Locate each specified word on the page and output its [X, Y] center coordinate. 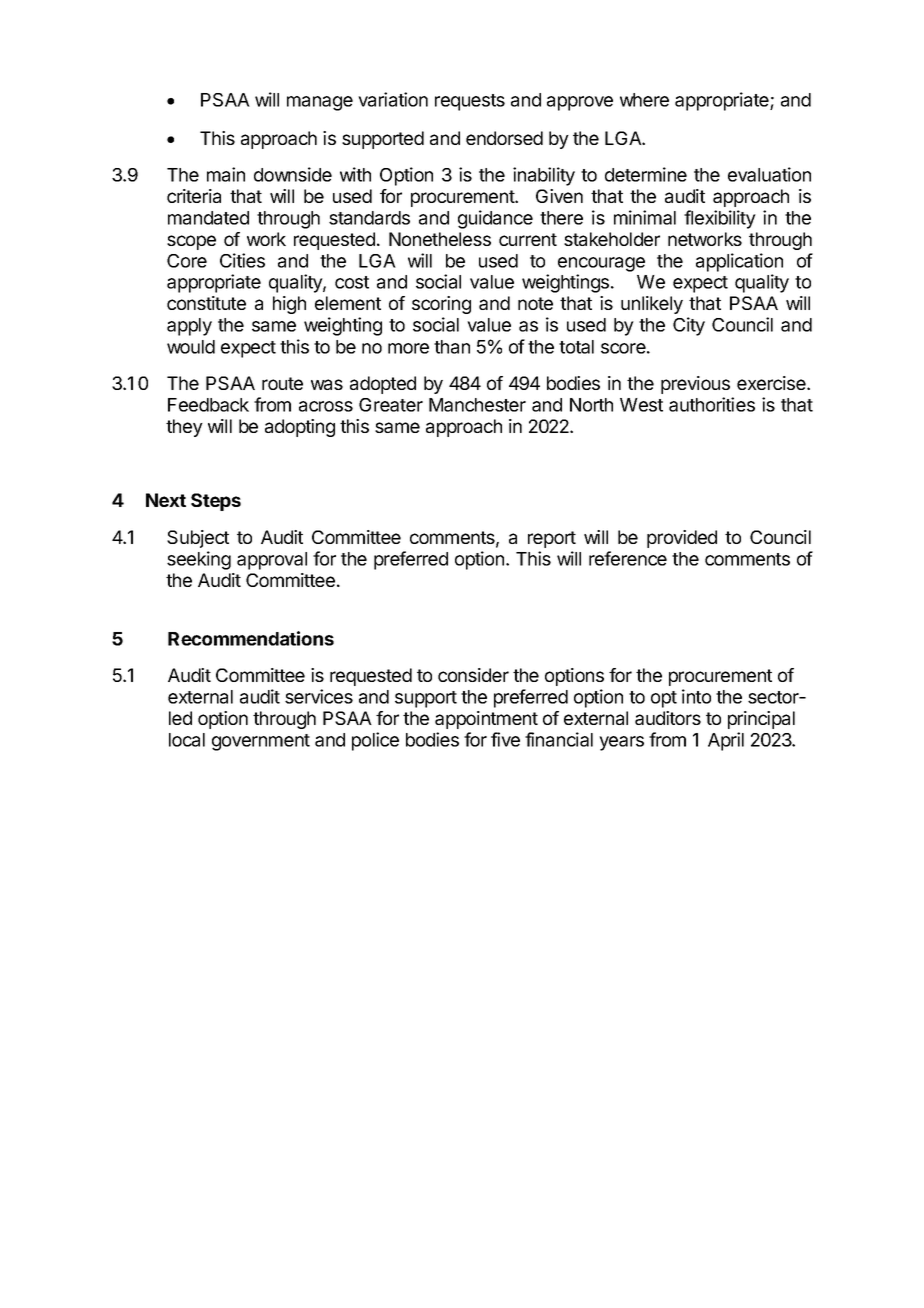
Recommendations [251, 638]
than [452, 347]
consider [473, 675]
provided [682, 539]
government [261, 742]
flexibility [720, 219]
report [552, 539]
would [191, 347]
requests [470, 102]
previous [695, 385]
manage [320, 103]
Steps [216, 502]
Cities [242, 260]
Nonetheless [440, 239]
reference [628, 558]
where [644, 100]
